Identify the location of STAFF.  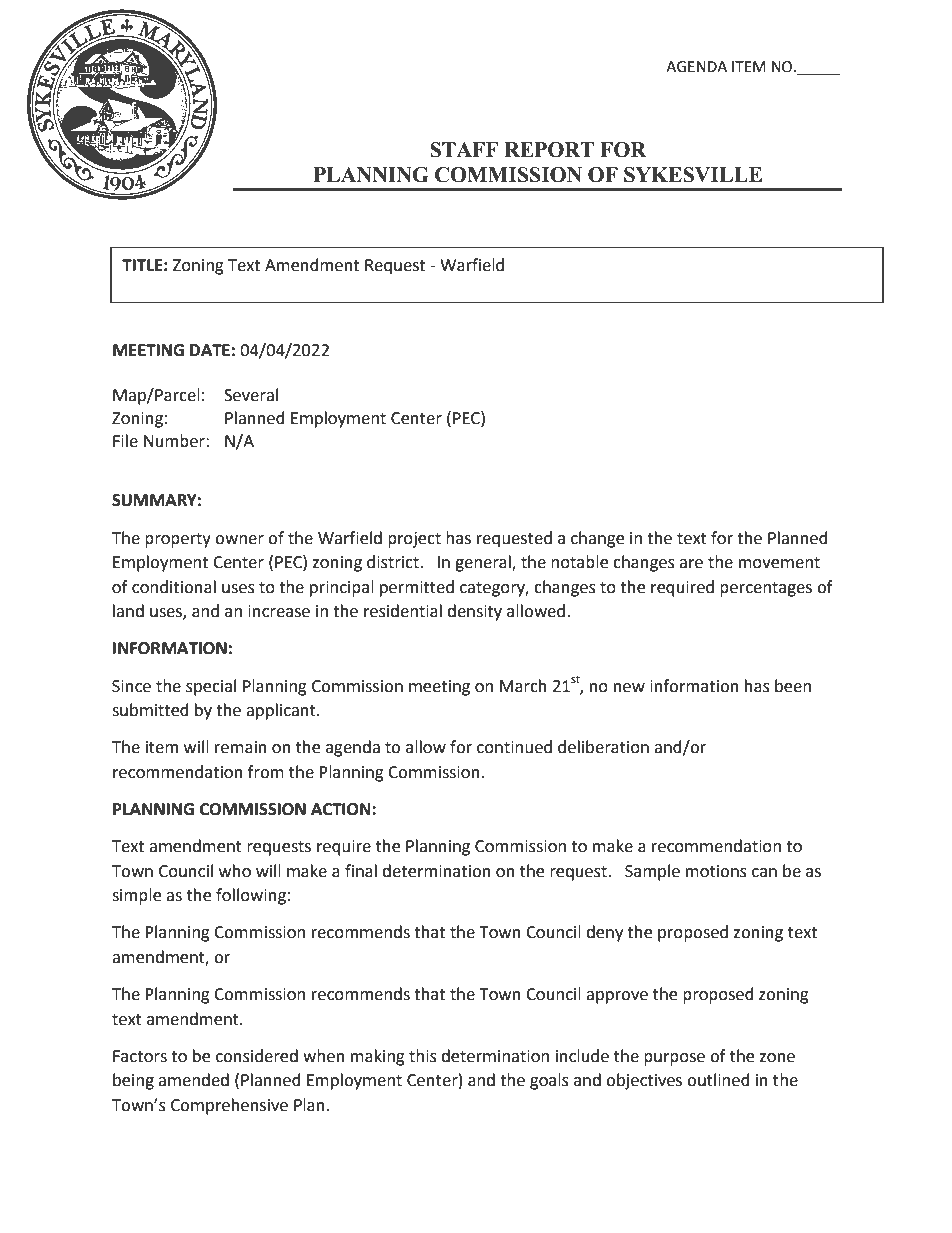
(464, 150).
